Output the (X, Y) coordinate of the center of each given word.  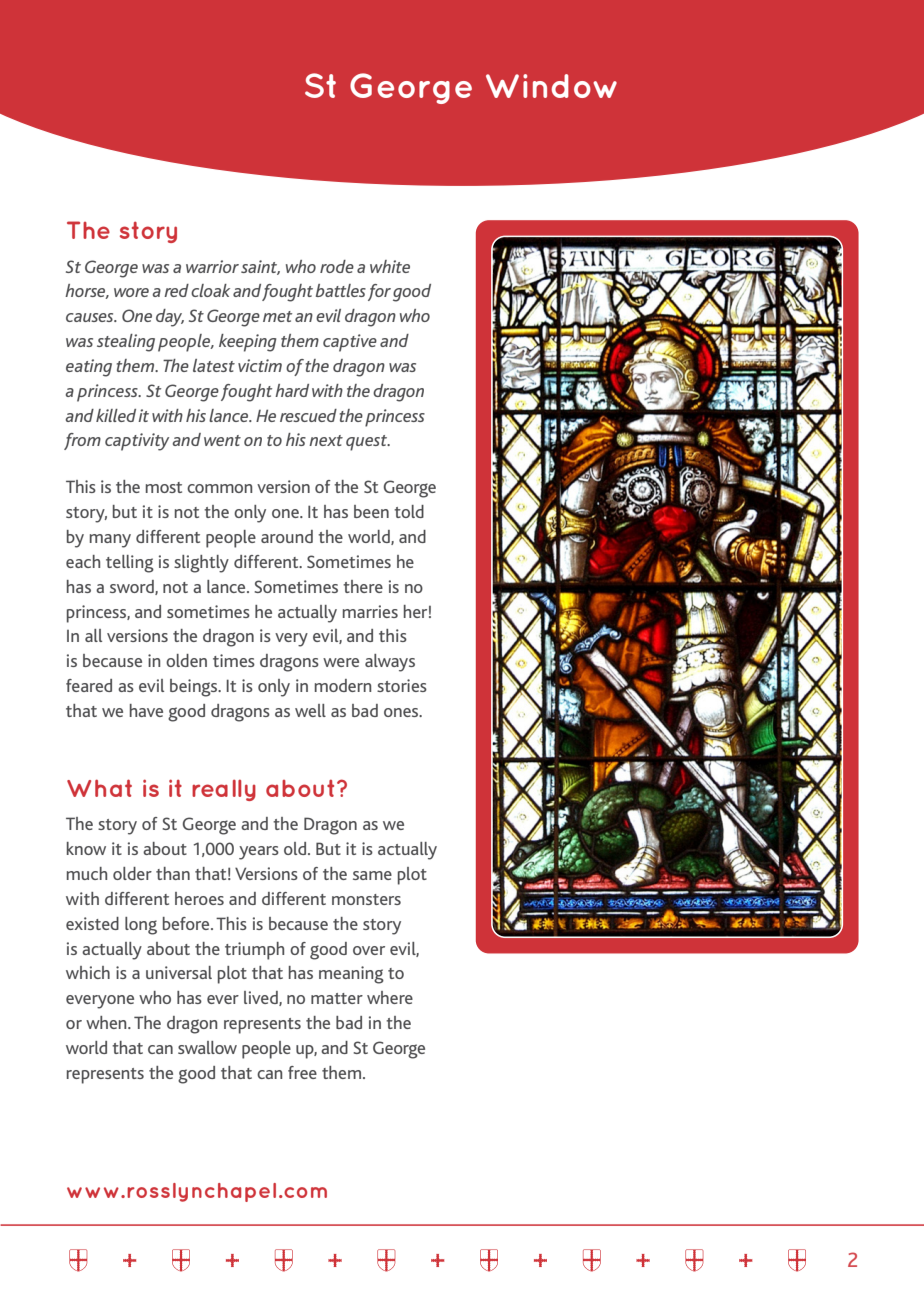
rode (337, 266)
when (107, 1022)
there (363, 586)
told (409, 511)
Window (551, 86)
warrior (212, 266)
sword (133, 587)
